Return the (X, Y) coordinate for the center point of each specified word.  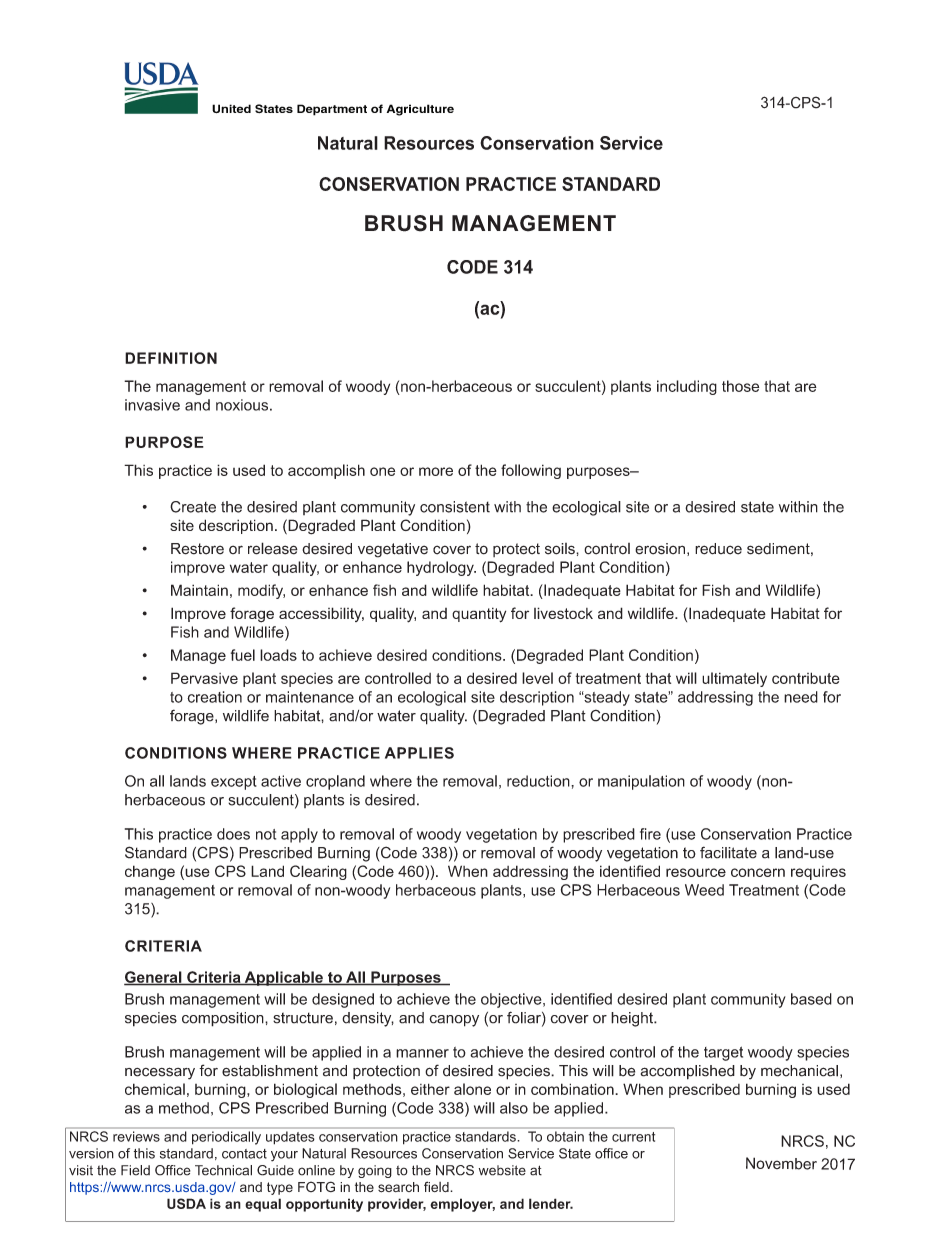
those (740, 386)
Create (193, 507)
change (150, 872)
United (231, 108)
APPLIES (419, 753)
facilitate (728, 852)
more (436, 471)
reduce (718, 549)
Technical (223, 1170)
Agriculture (420, 110)
